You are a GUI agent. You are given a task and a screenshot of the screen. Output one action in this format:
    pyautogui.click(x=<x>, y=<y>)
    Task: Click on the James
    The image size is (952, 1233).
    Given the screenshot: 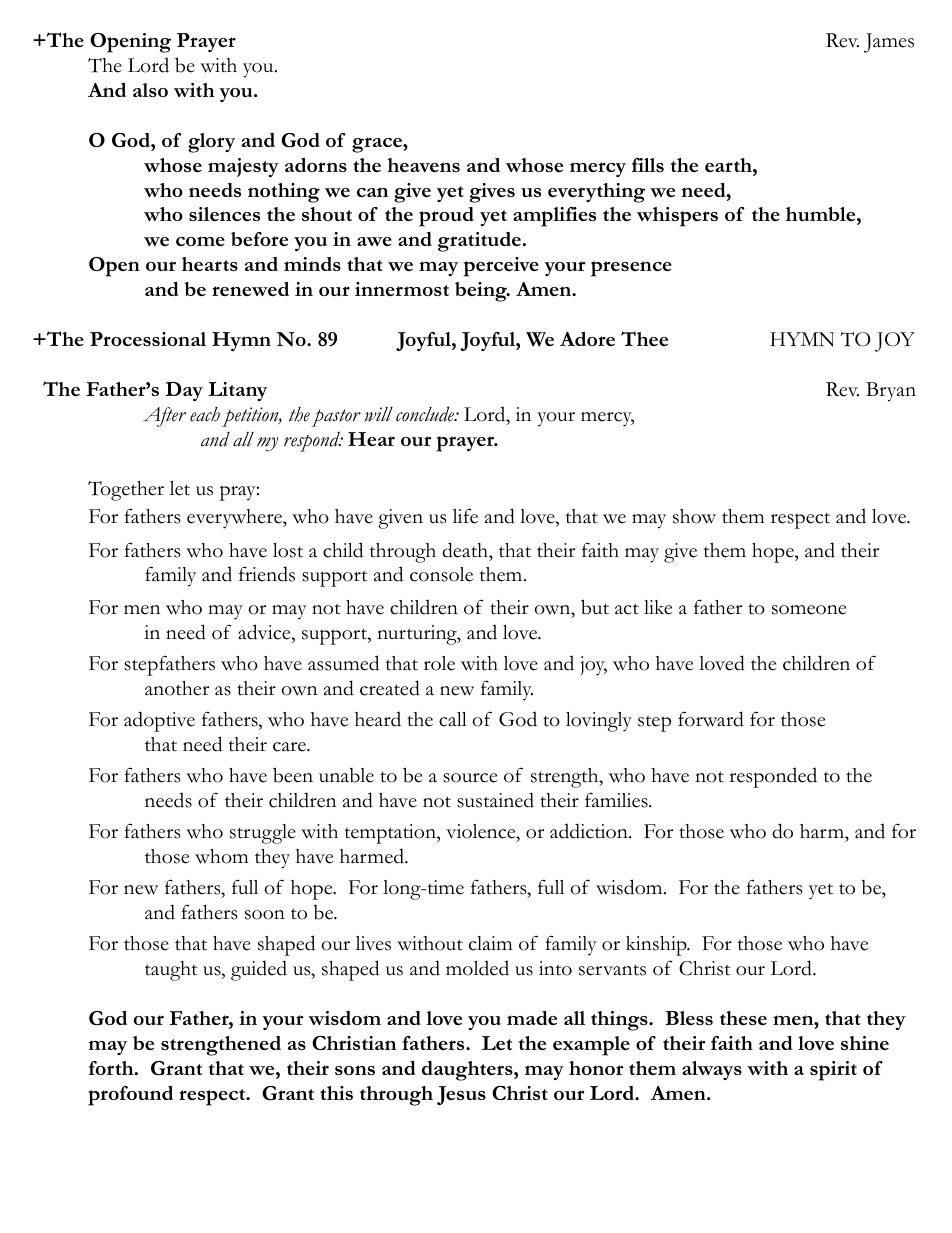 What is the action you would take?
    pyautogui.click(x=889, y=43)
